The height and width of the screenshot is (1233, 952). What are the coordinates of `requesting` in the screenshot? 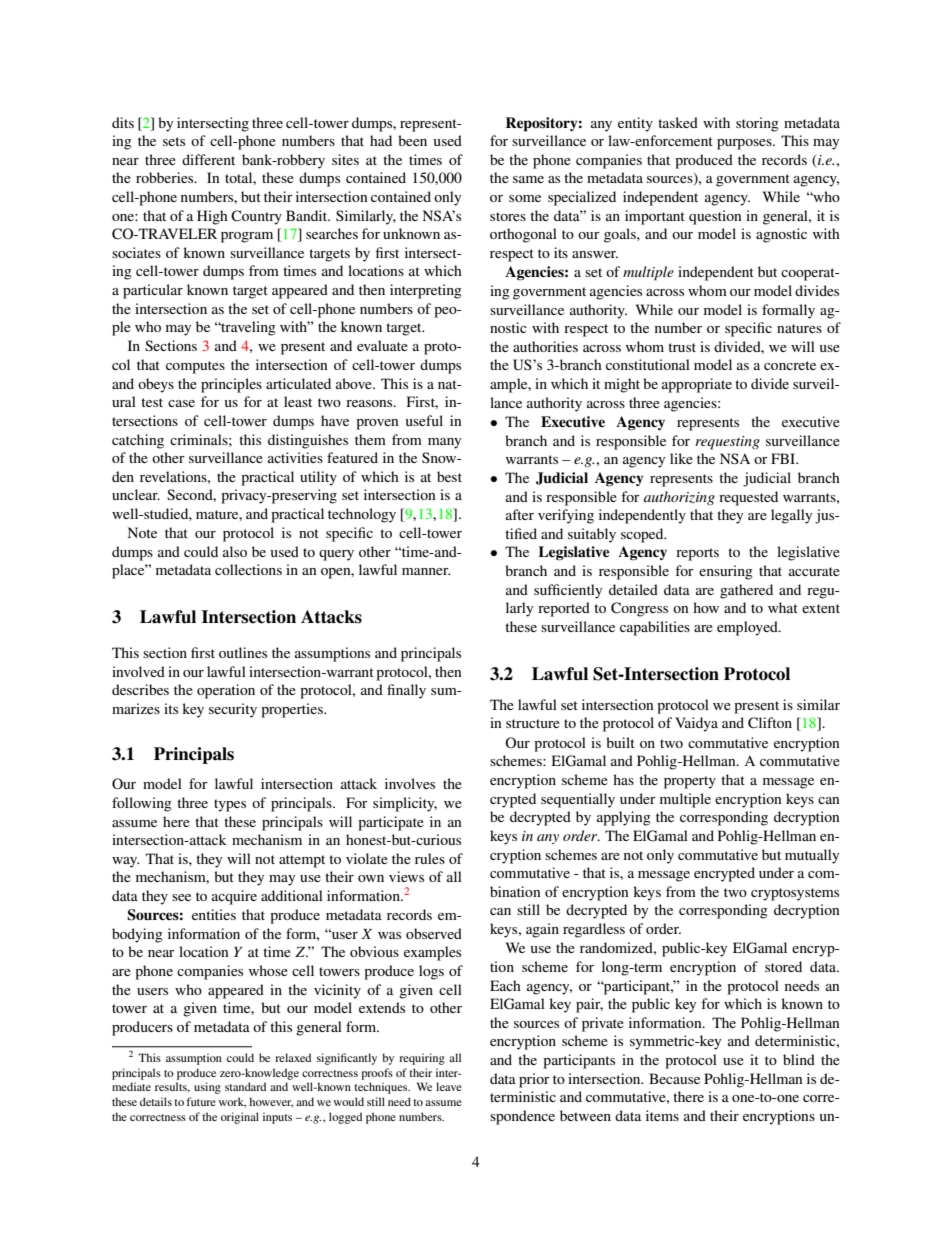 It's located at (727, 443).
